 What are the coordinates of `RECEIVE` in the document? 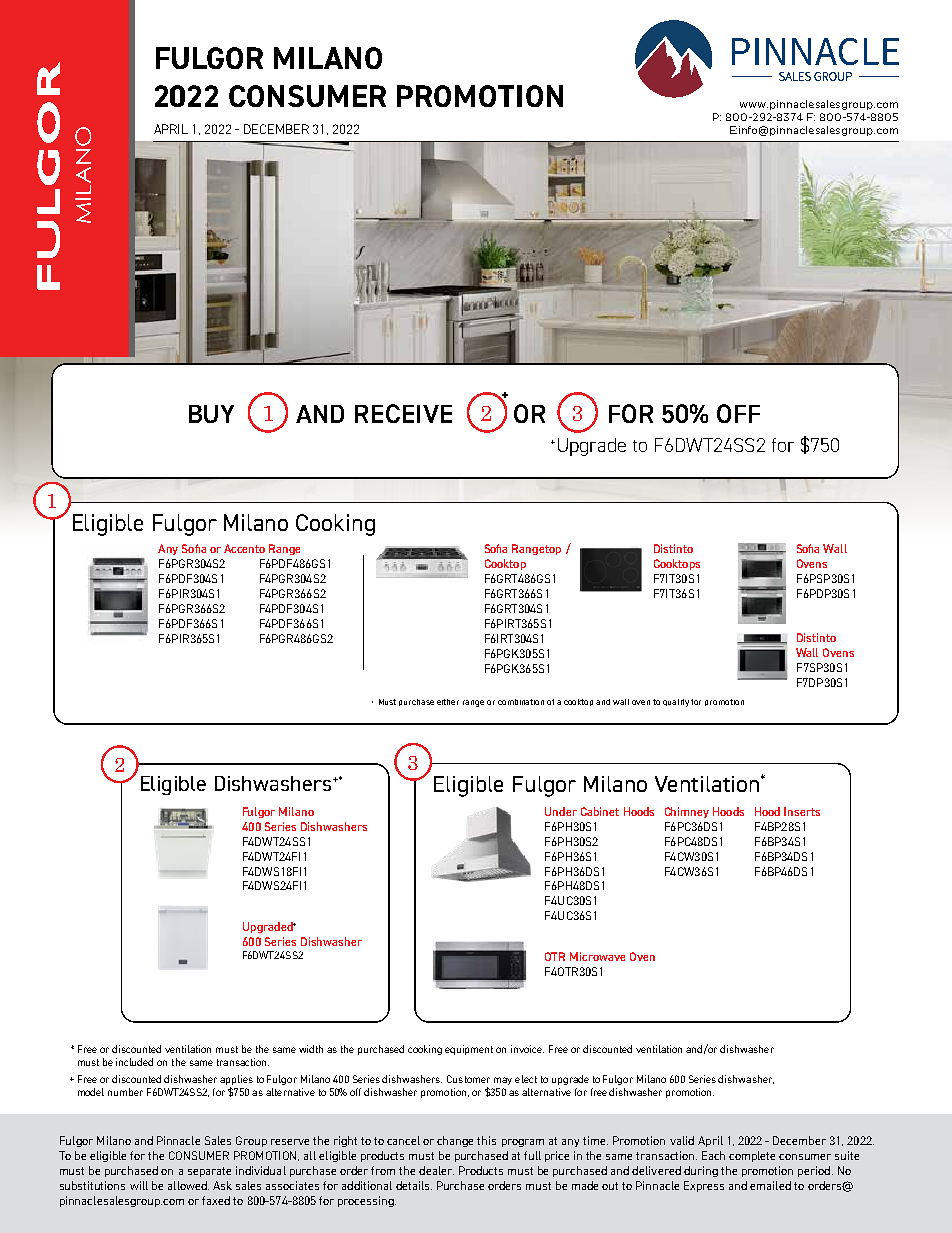 It's located at (403, 413).
